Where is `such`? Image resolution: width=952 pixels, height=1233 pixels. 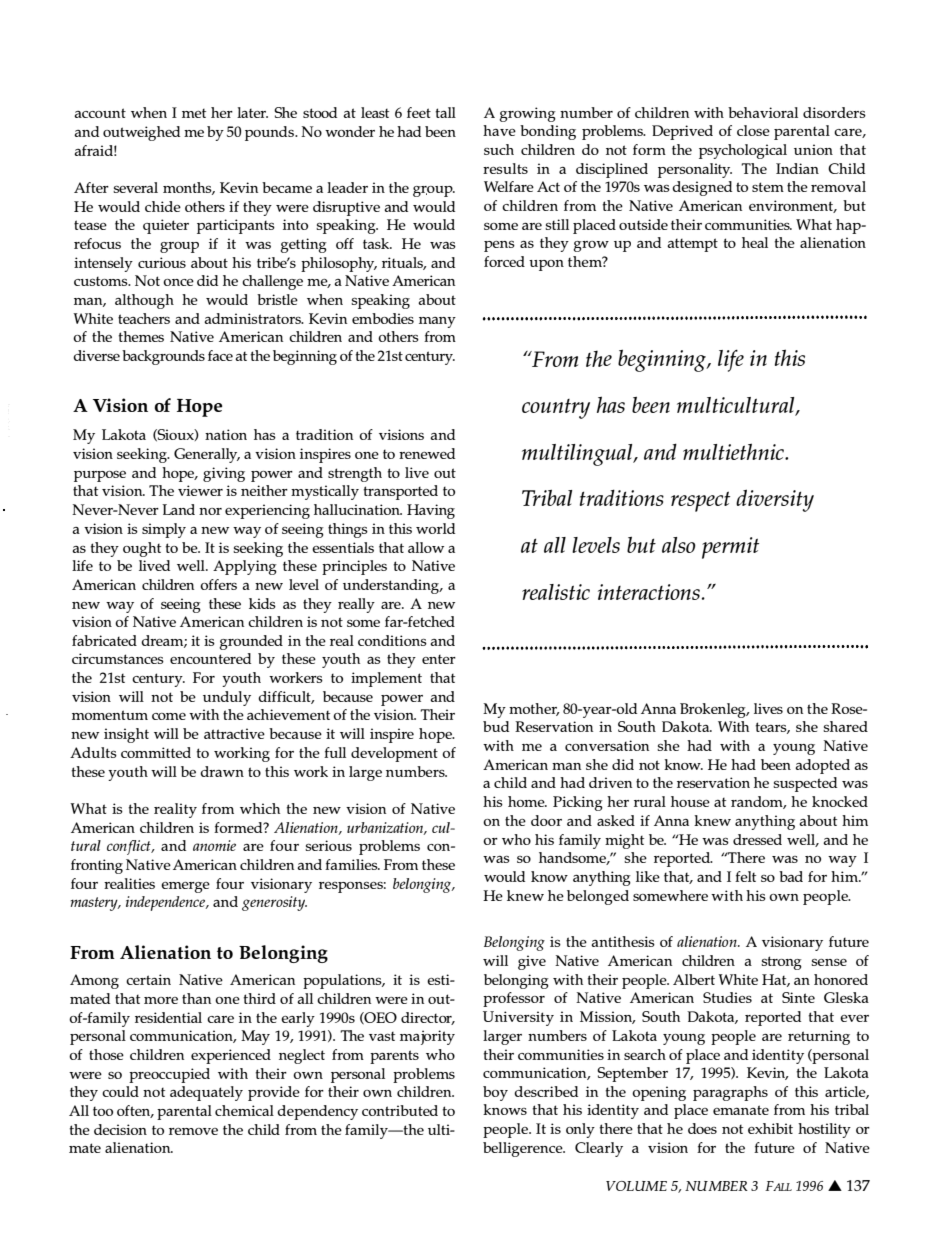 such is located at coordinates (499, 149).
